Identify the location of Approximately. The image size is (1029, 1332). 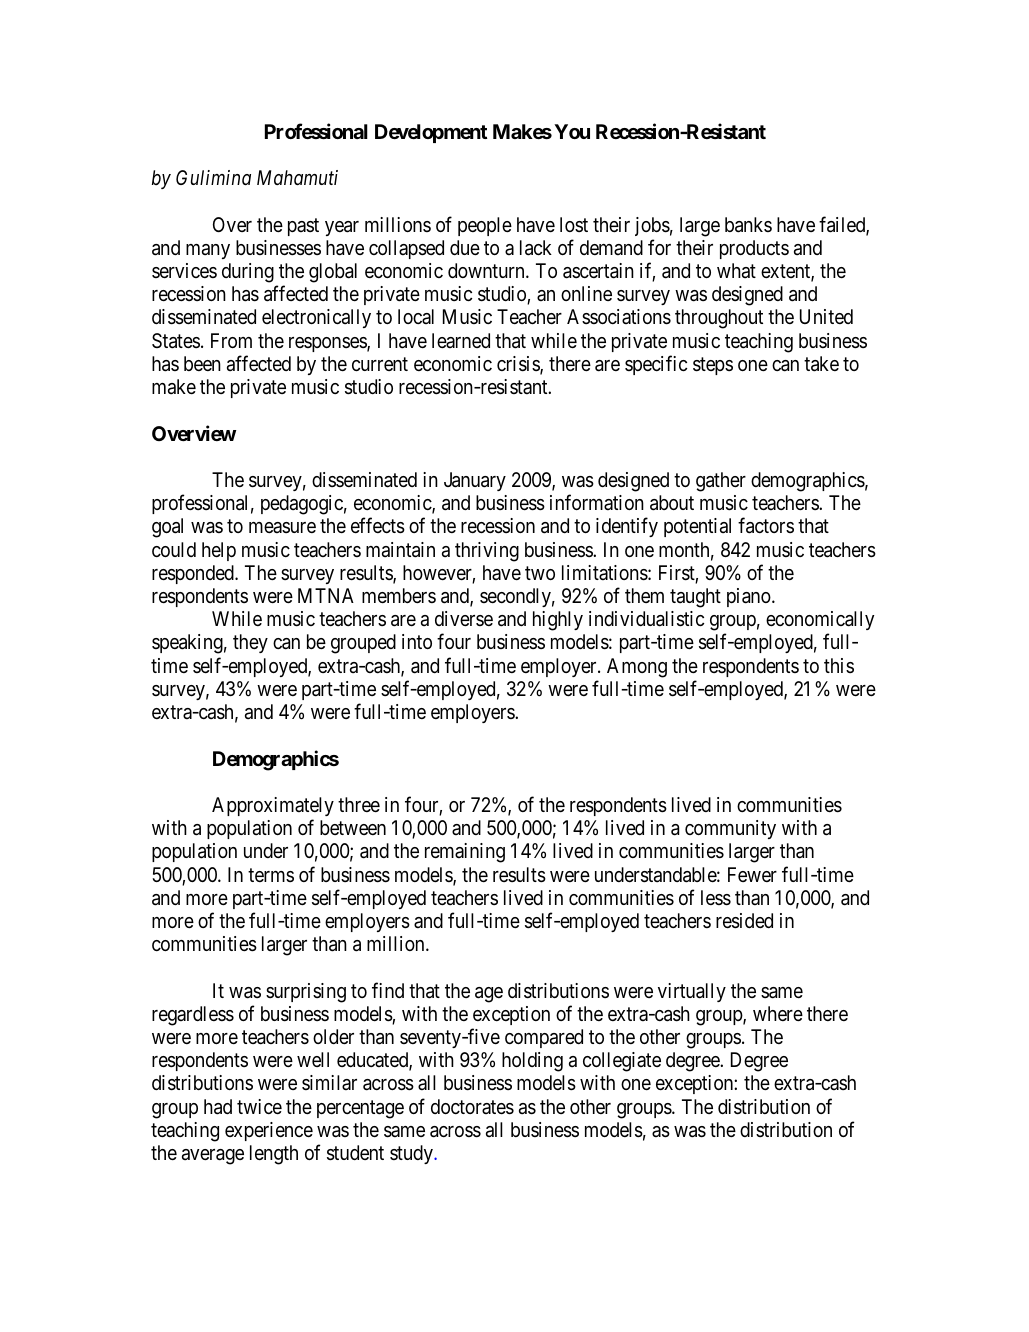
(273, 806).
